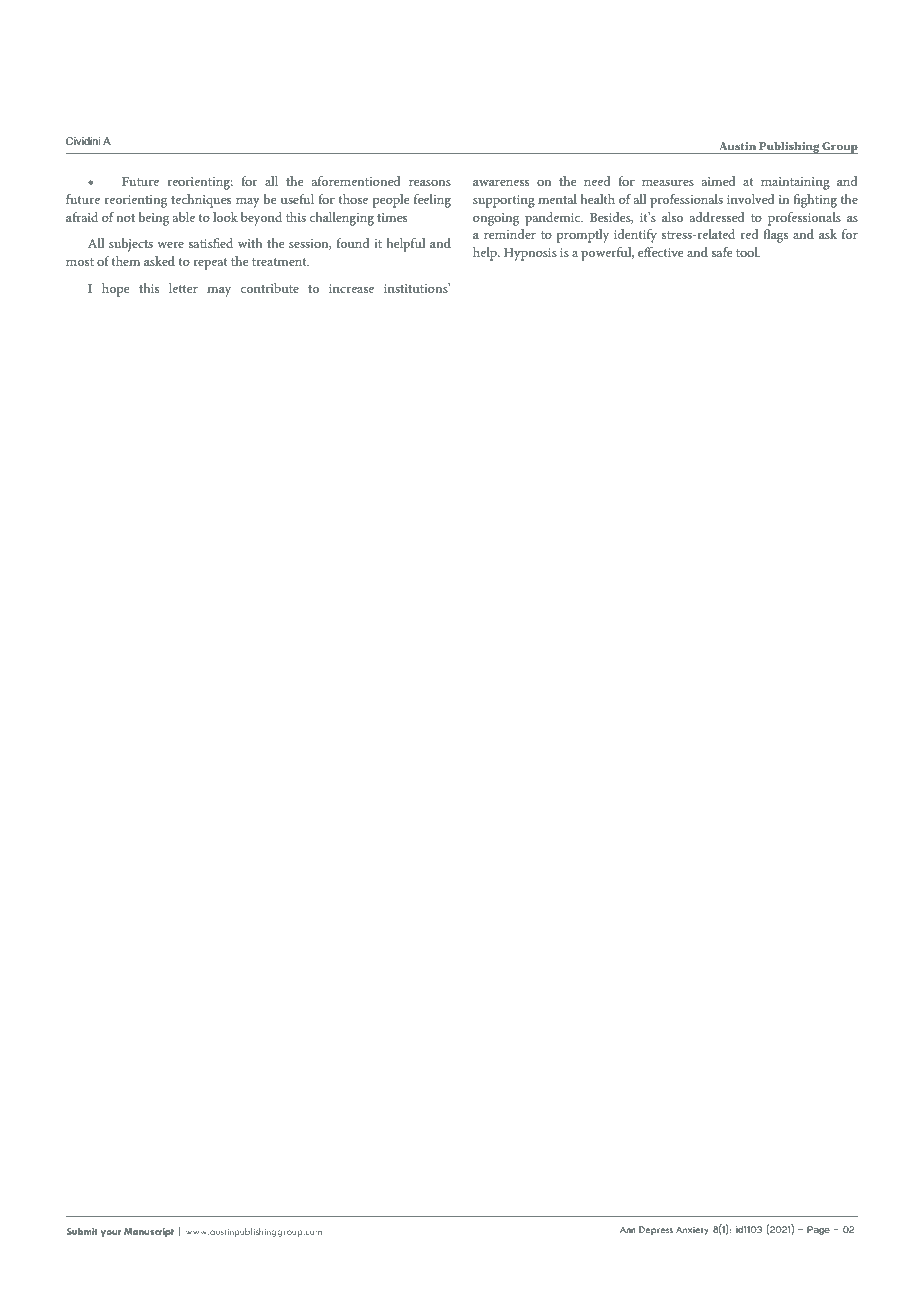  Describe the element at coordinates (116, 290) in the page. I see `hope` at that location.
